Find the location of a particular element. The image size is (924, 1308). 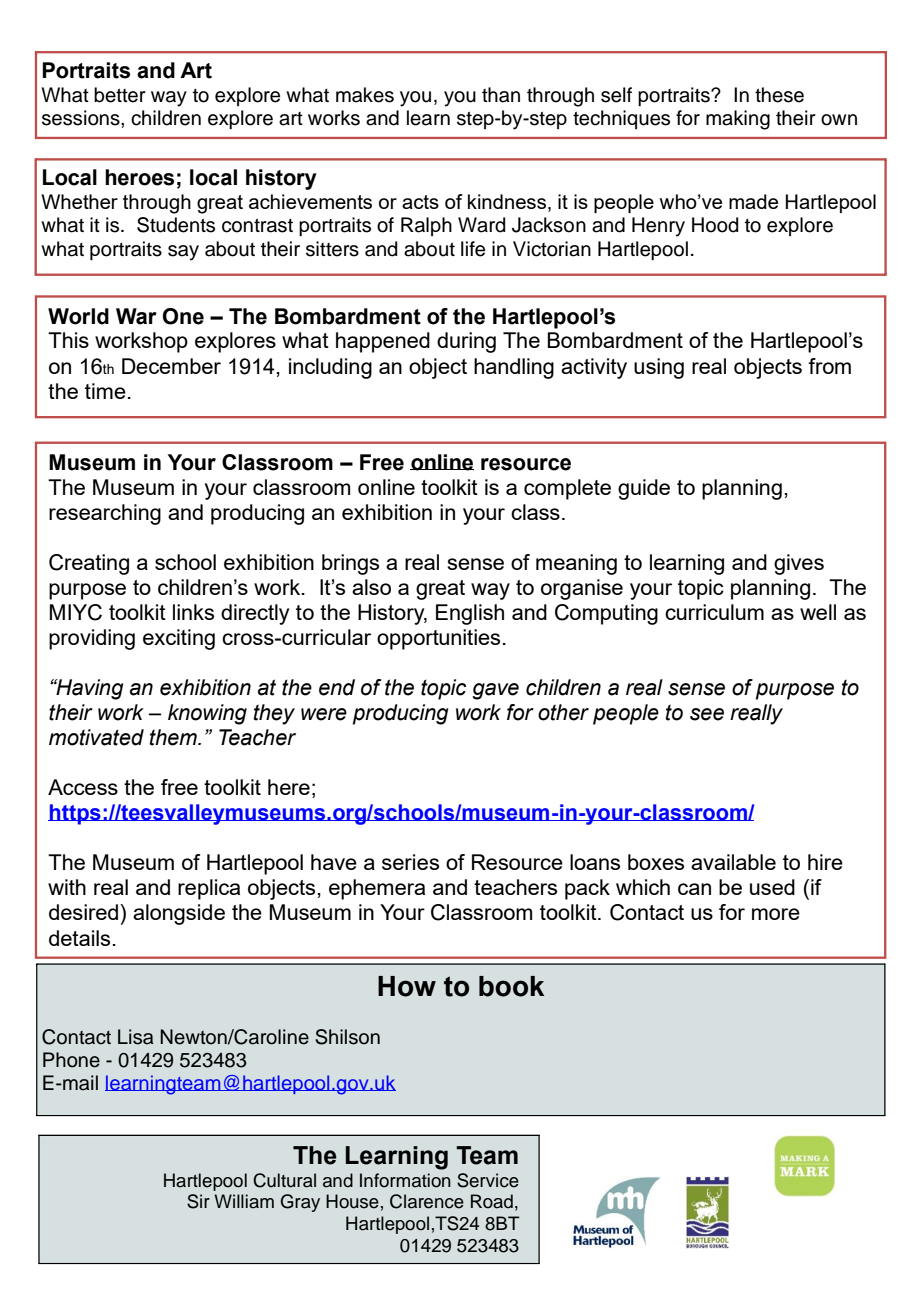

complete is located at coordinates (567, 489).
